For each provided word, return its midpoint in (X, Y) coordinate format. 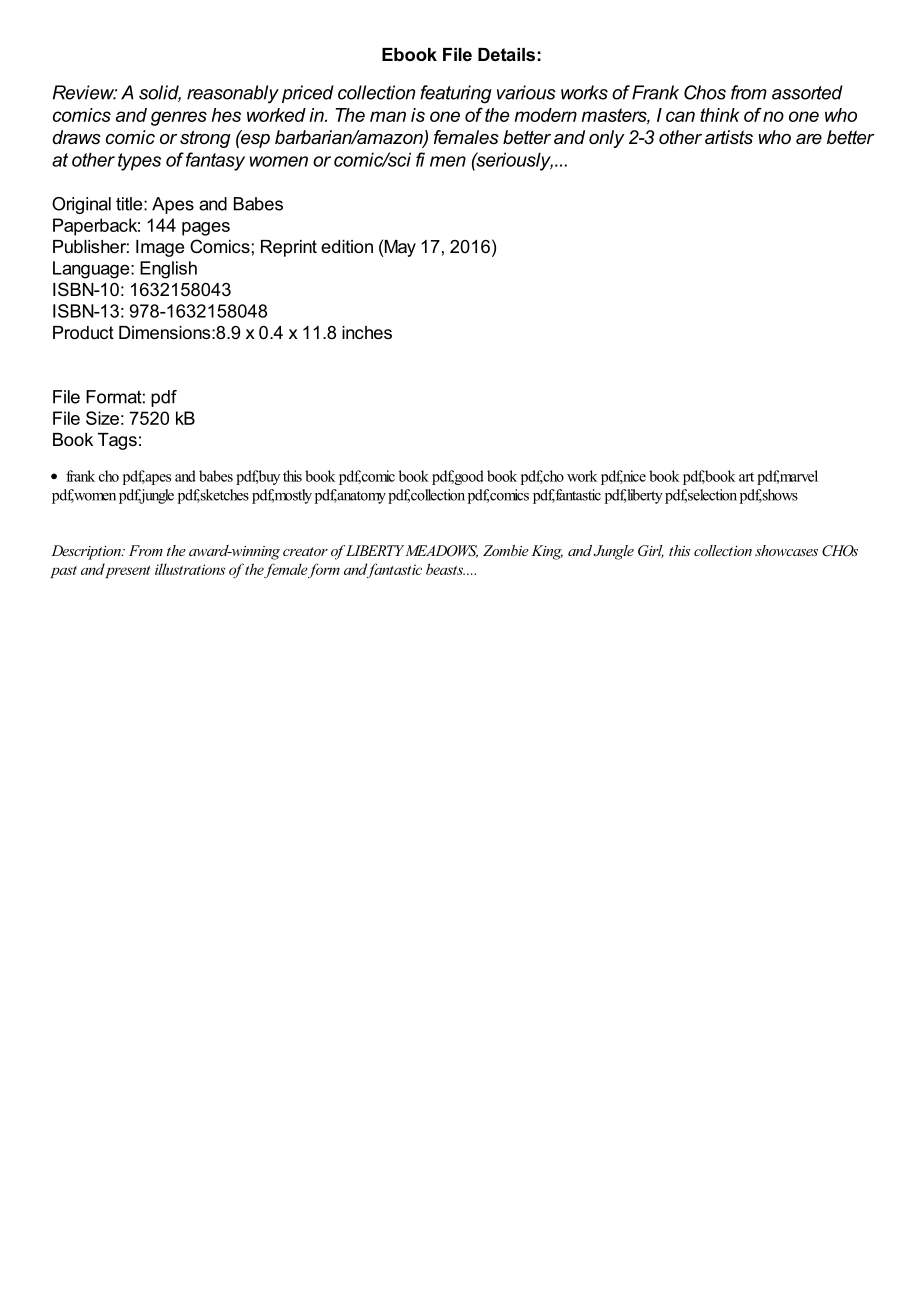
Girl (651, 551)
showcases (786, 550)
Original (81, 205)
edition (347, 246)
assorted (807, 92)
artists (729, 137)
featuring (456, 94)
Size (102, 418)
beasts (445, 569)
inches (367, 332)
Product (83, 332)
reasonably (233, 94)
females (466, 137)
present (127, 570)
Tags (117, 441)
